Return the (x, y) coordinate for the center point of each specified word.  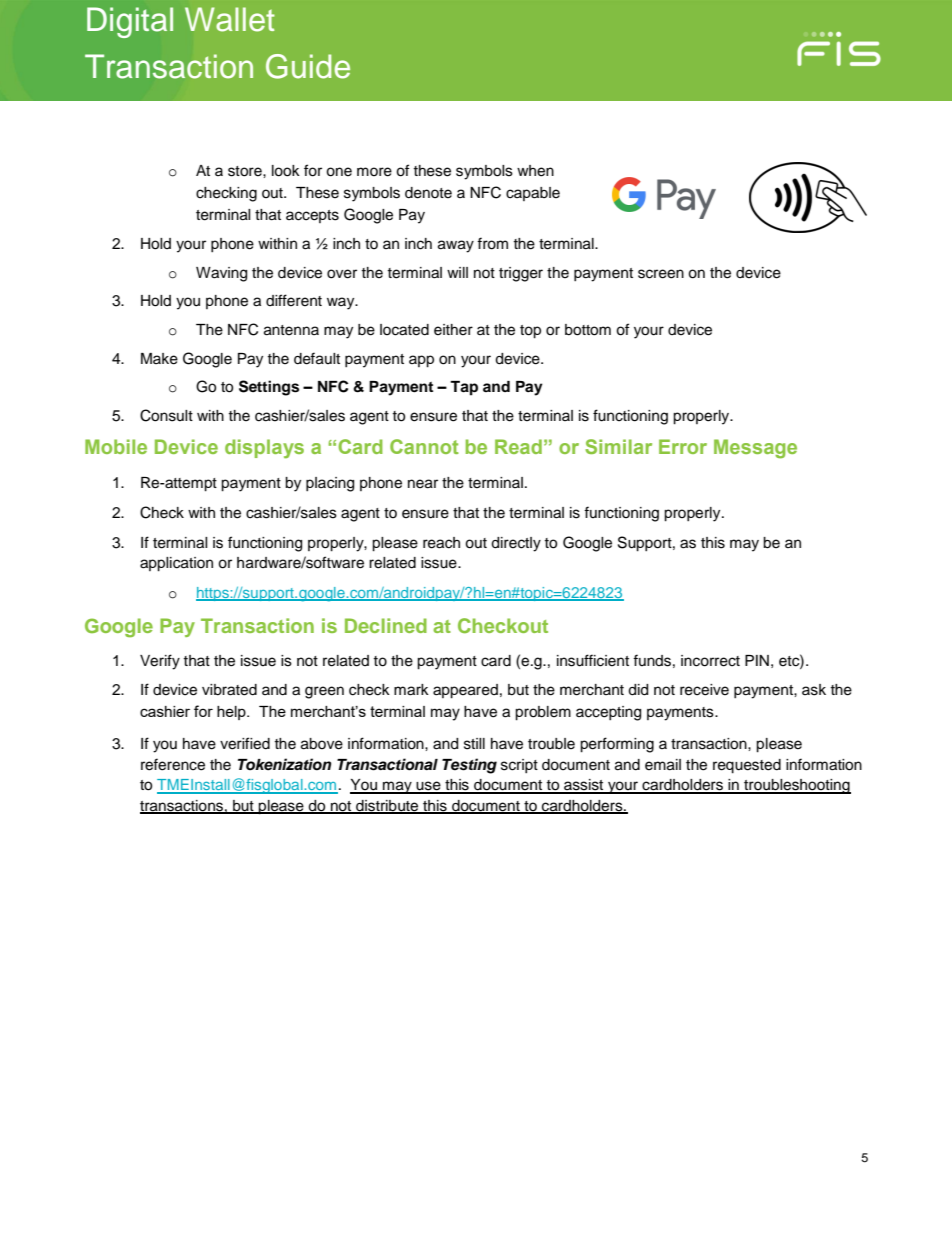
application (176, 564)
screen (661, 274)
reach (441, 543)
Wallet (230, 19)
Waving (221, 274)
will (457, 272)
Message (755, 449)
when (535, 171)
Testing (469, 766)
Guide (308, 66)
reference (173, 764)
